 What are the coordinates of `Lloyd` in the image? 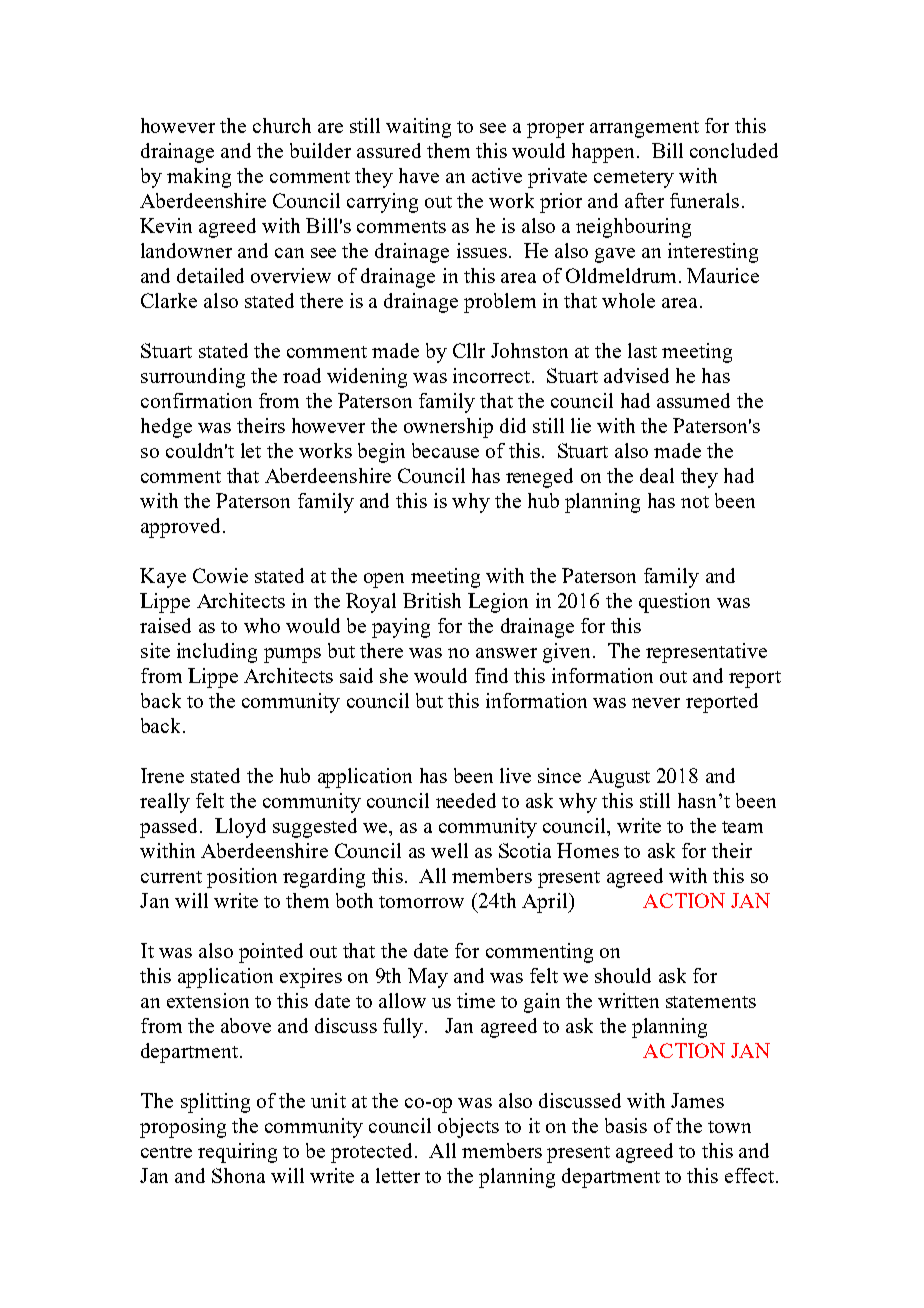 It's located at (240, 828).
